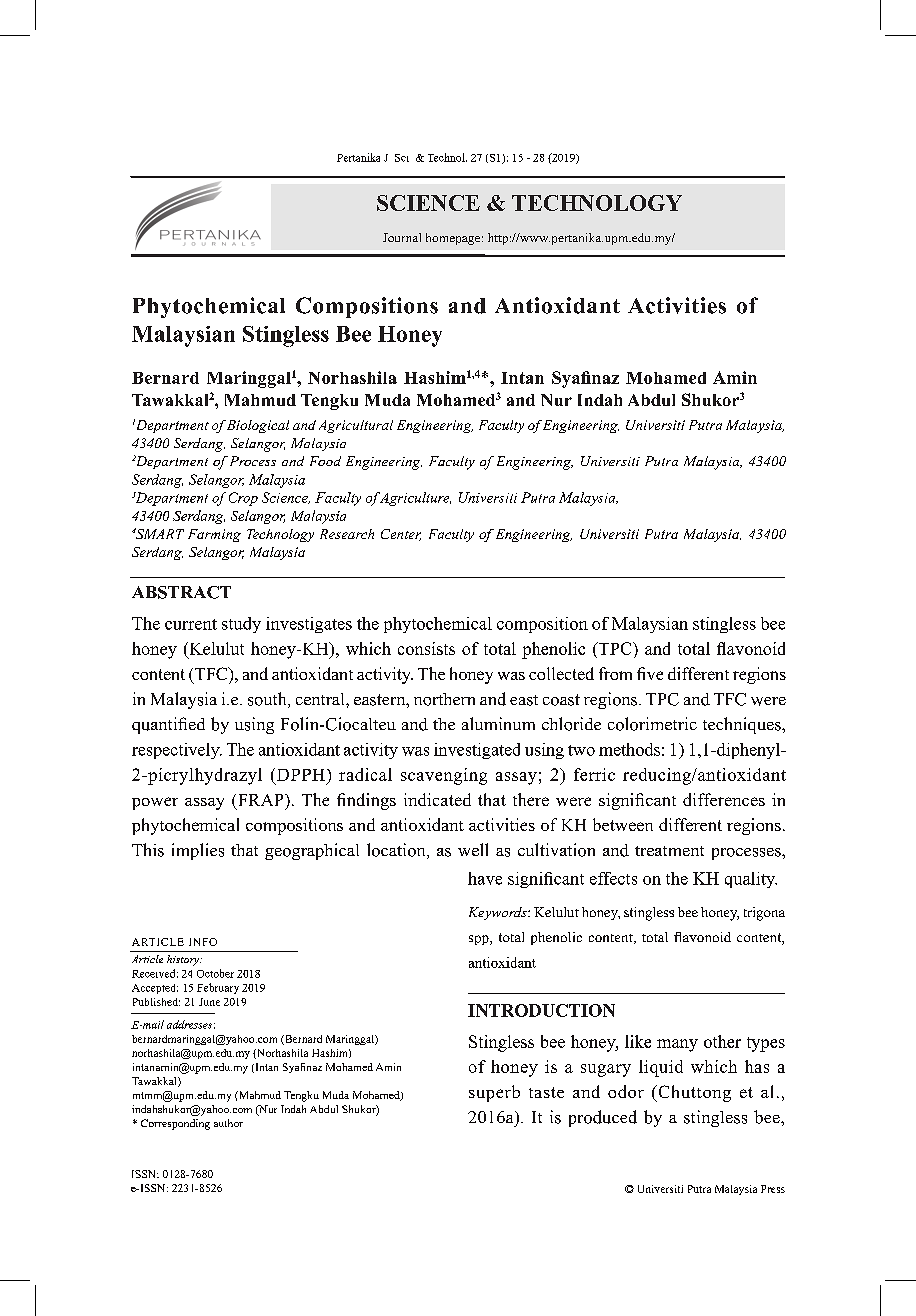 The width and height of the page is (916, 1316). I want to click on Agricultural, so click(356, 426).
